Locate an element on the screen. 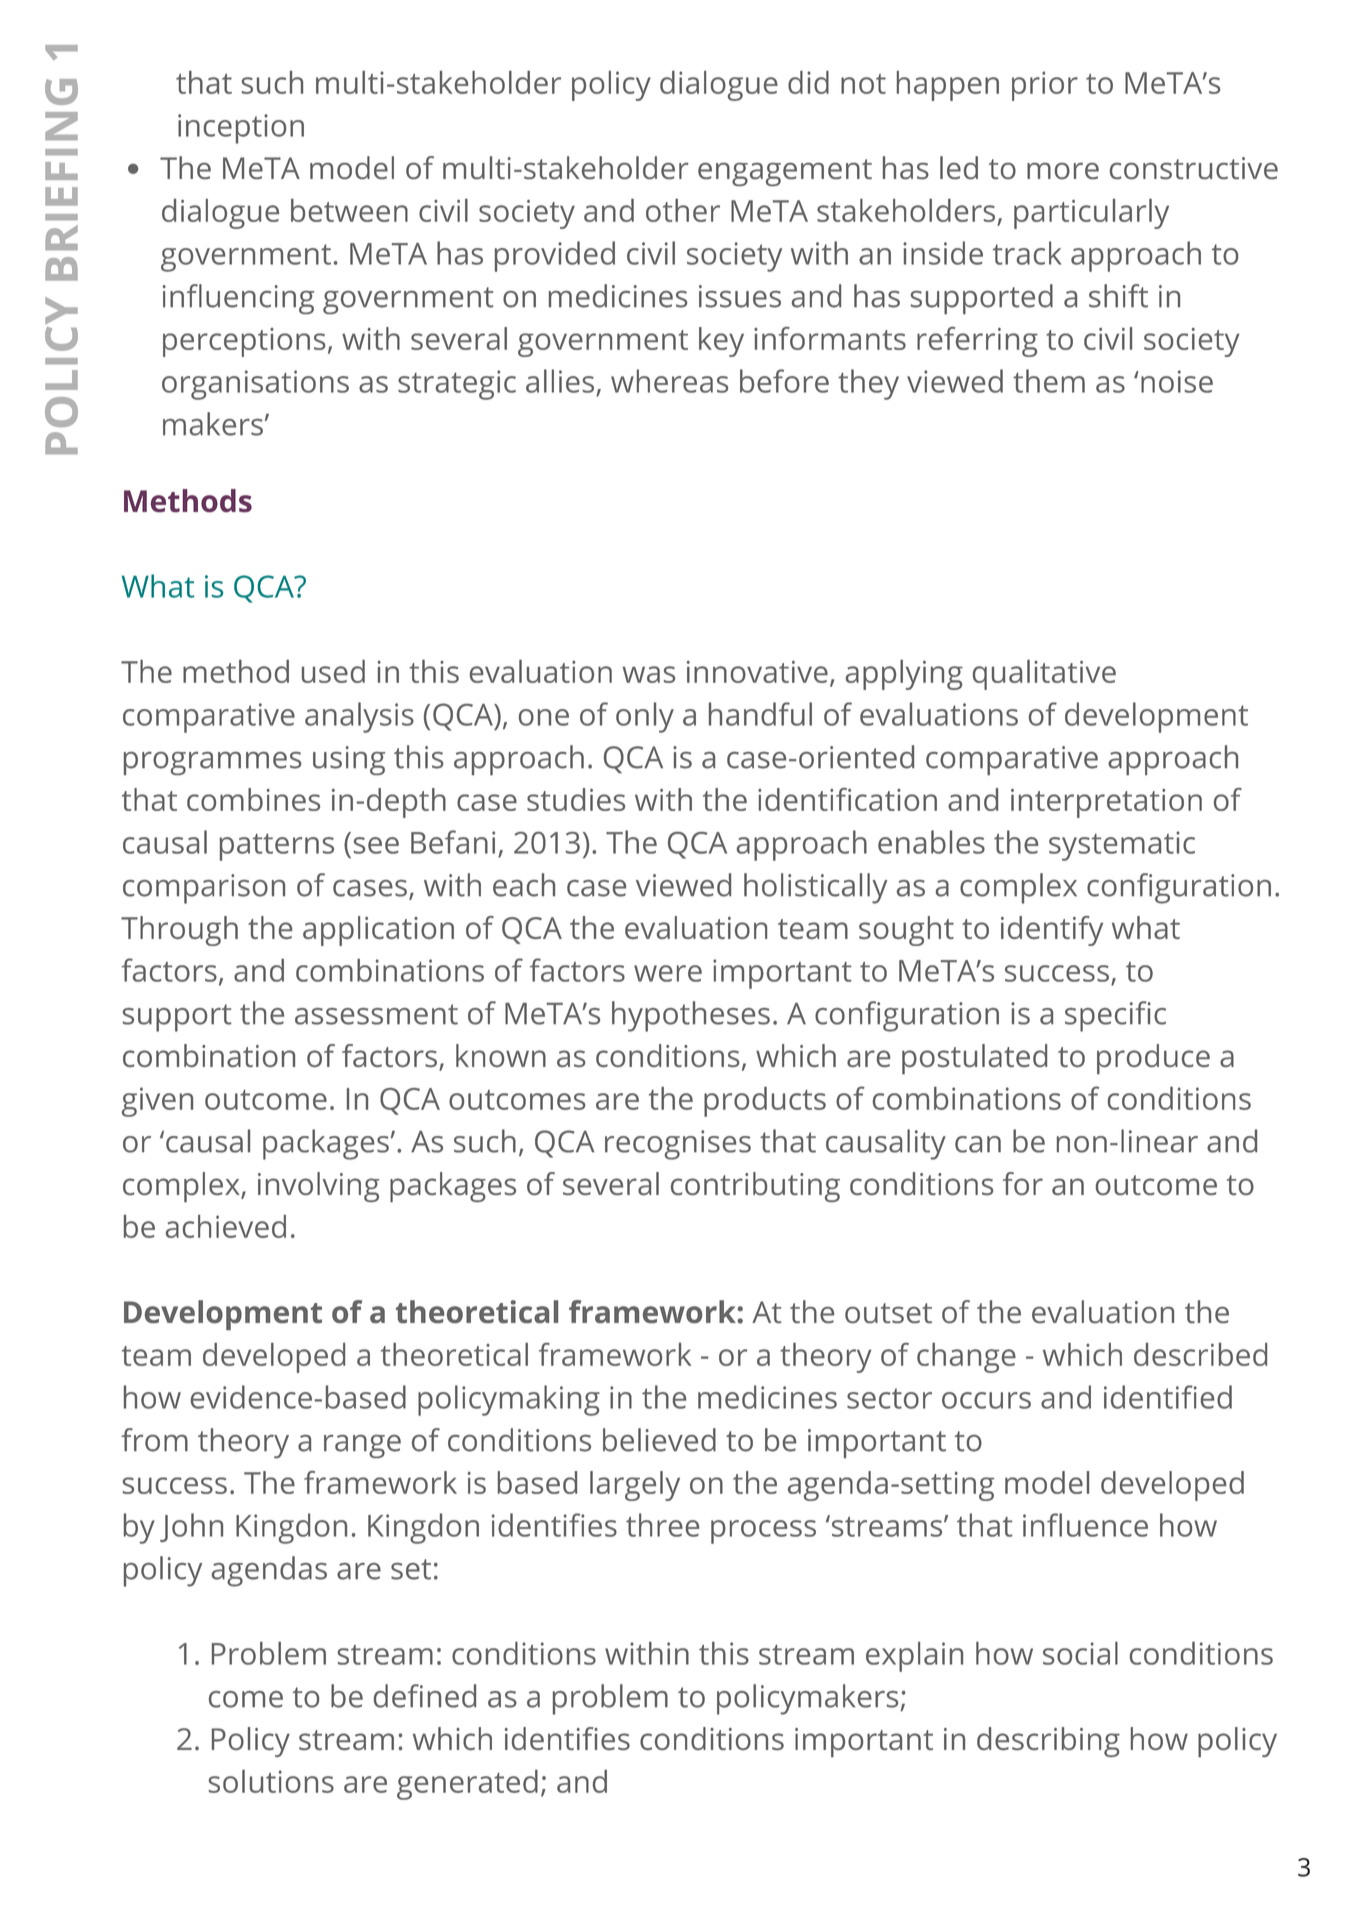 The image size is (1355, 1918). other is located at coordinates (683, 210).
